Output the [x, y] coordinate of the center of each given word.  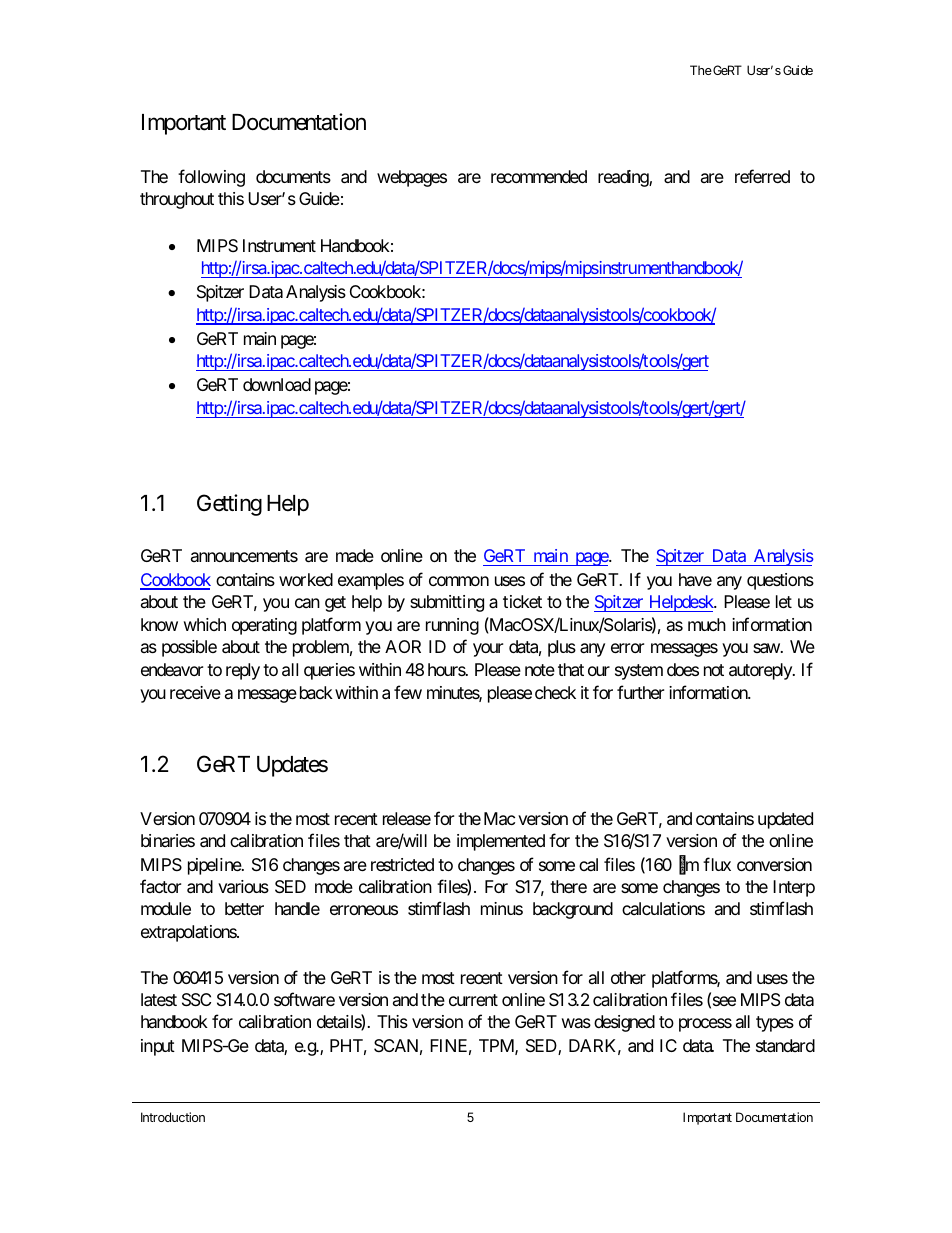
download [277, 384]
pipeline [215, 866]
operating [264, 626]
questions [780, 581]
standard [785, 1046]
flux [717, 864]
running [452, 626]
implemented [501, 842]
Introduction [173, 1117]
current [473, 1000]
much [707, 624]
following [211, 178]
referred [762, 176]
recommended [539, 176]
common [459, 581]
